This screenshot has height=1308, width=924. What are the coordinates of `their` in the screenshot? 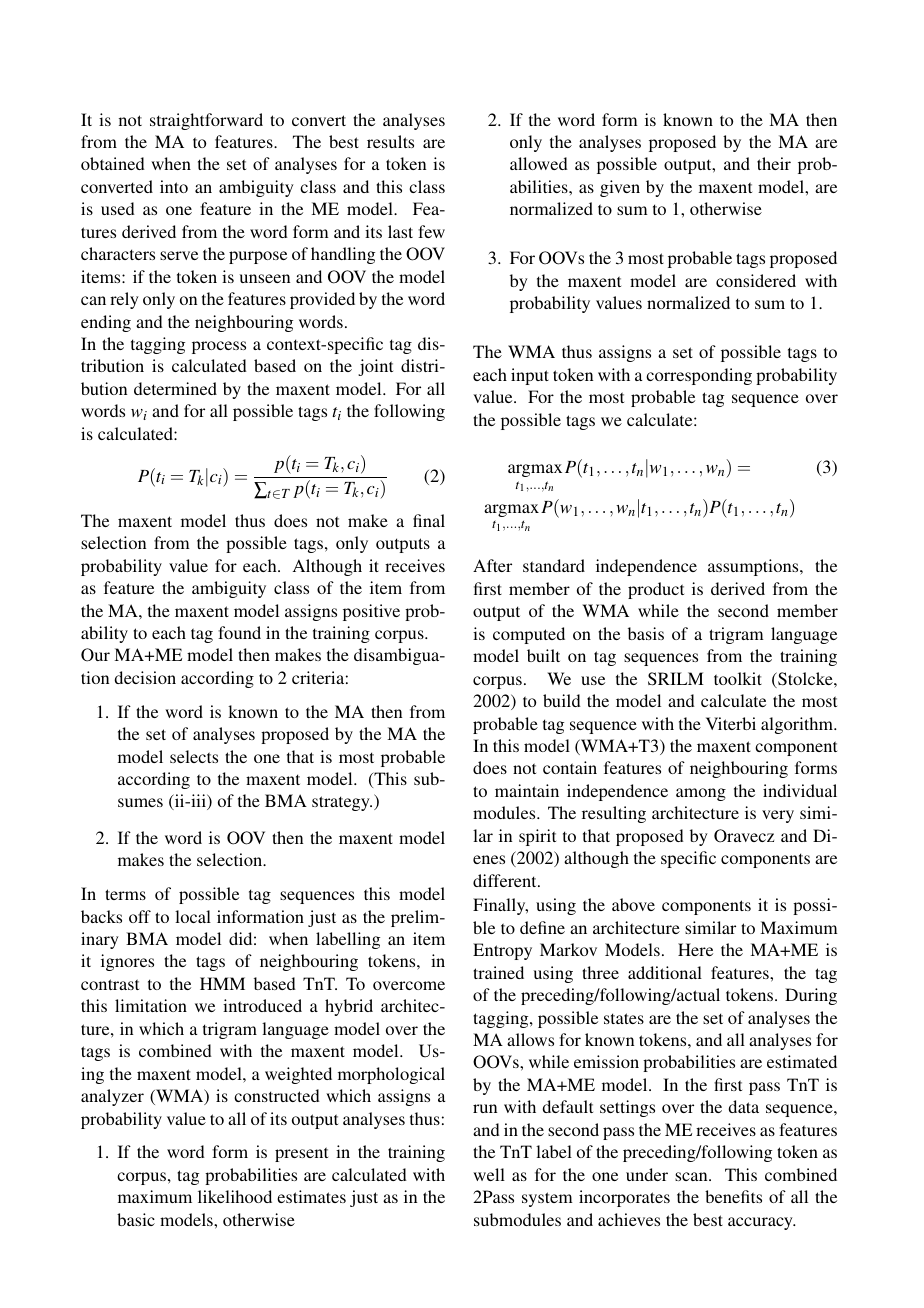 It's located at (774, 163).
